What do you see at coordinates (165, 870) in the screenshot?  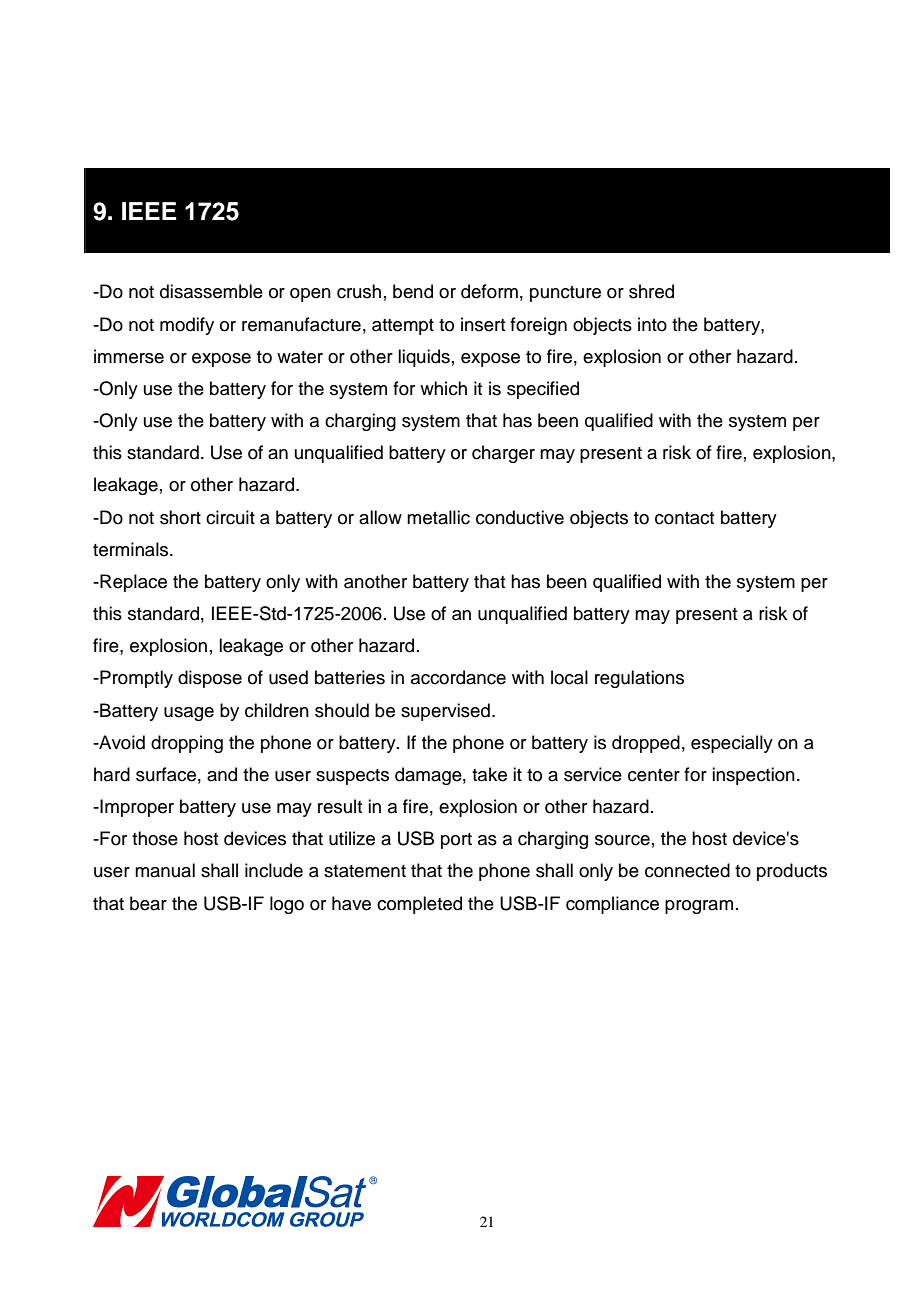 I see `manual` at bounding box center [165, 870].
